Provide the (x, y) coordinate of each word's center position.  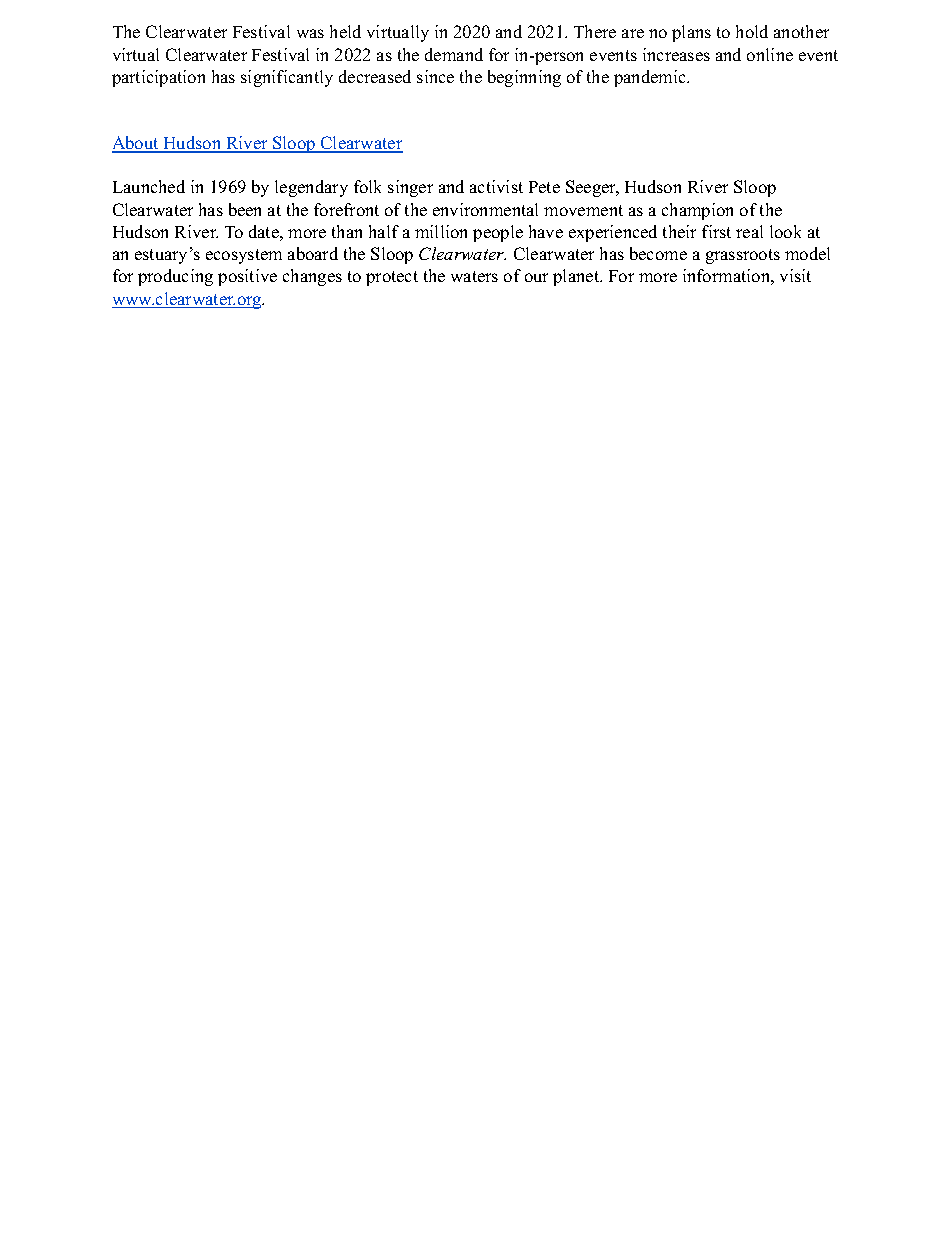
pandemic (651, 78)
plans (691, 33)
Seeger (592, 188)
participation (158, 78)
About (136, 144)
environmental (485, 209)
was (310, 33)
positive (247, 277)
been (245, 209)
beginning (524, 78)
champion (697, 211)
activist (496, 186)
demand (454, 54)
